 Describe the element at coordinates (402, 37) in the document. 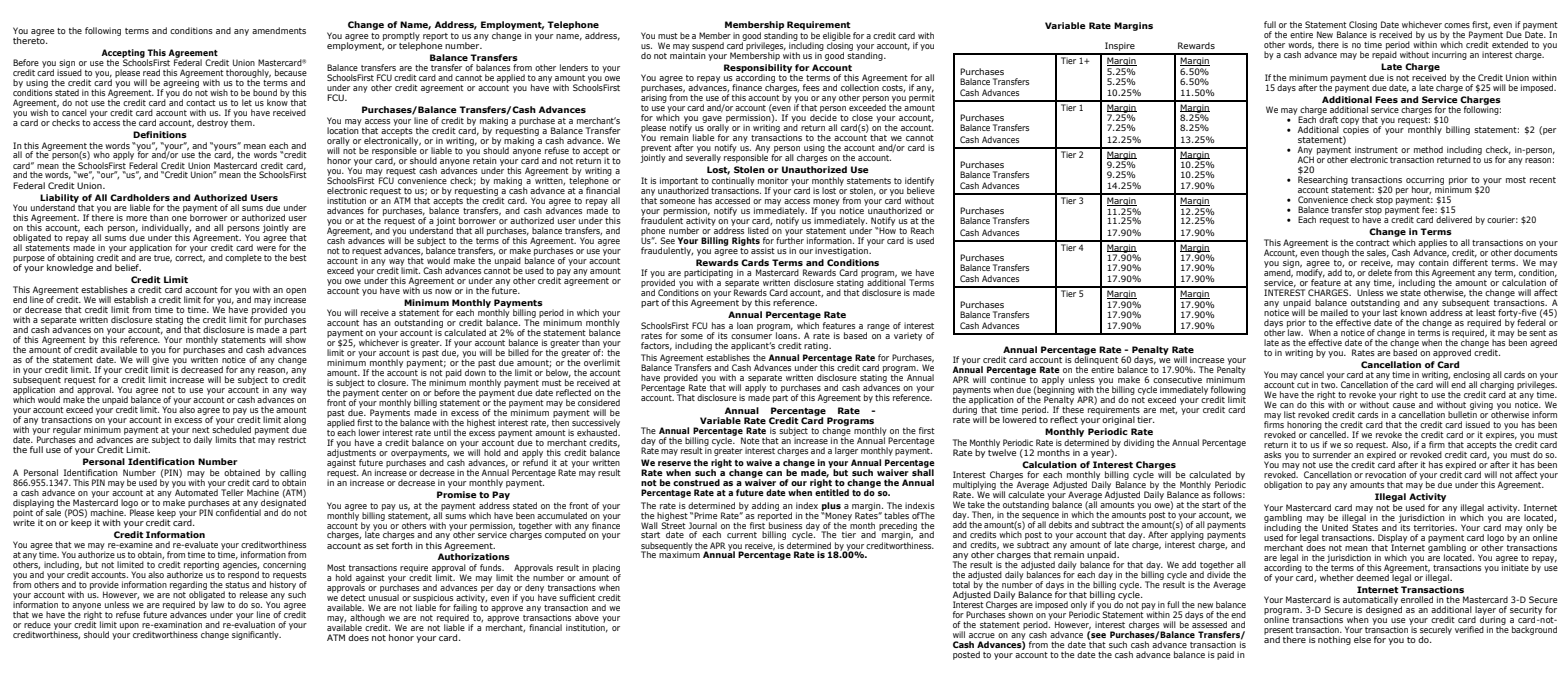

I see `promptly` at that location.
